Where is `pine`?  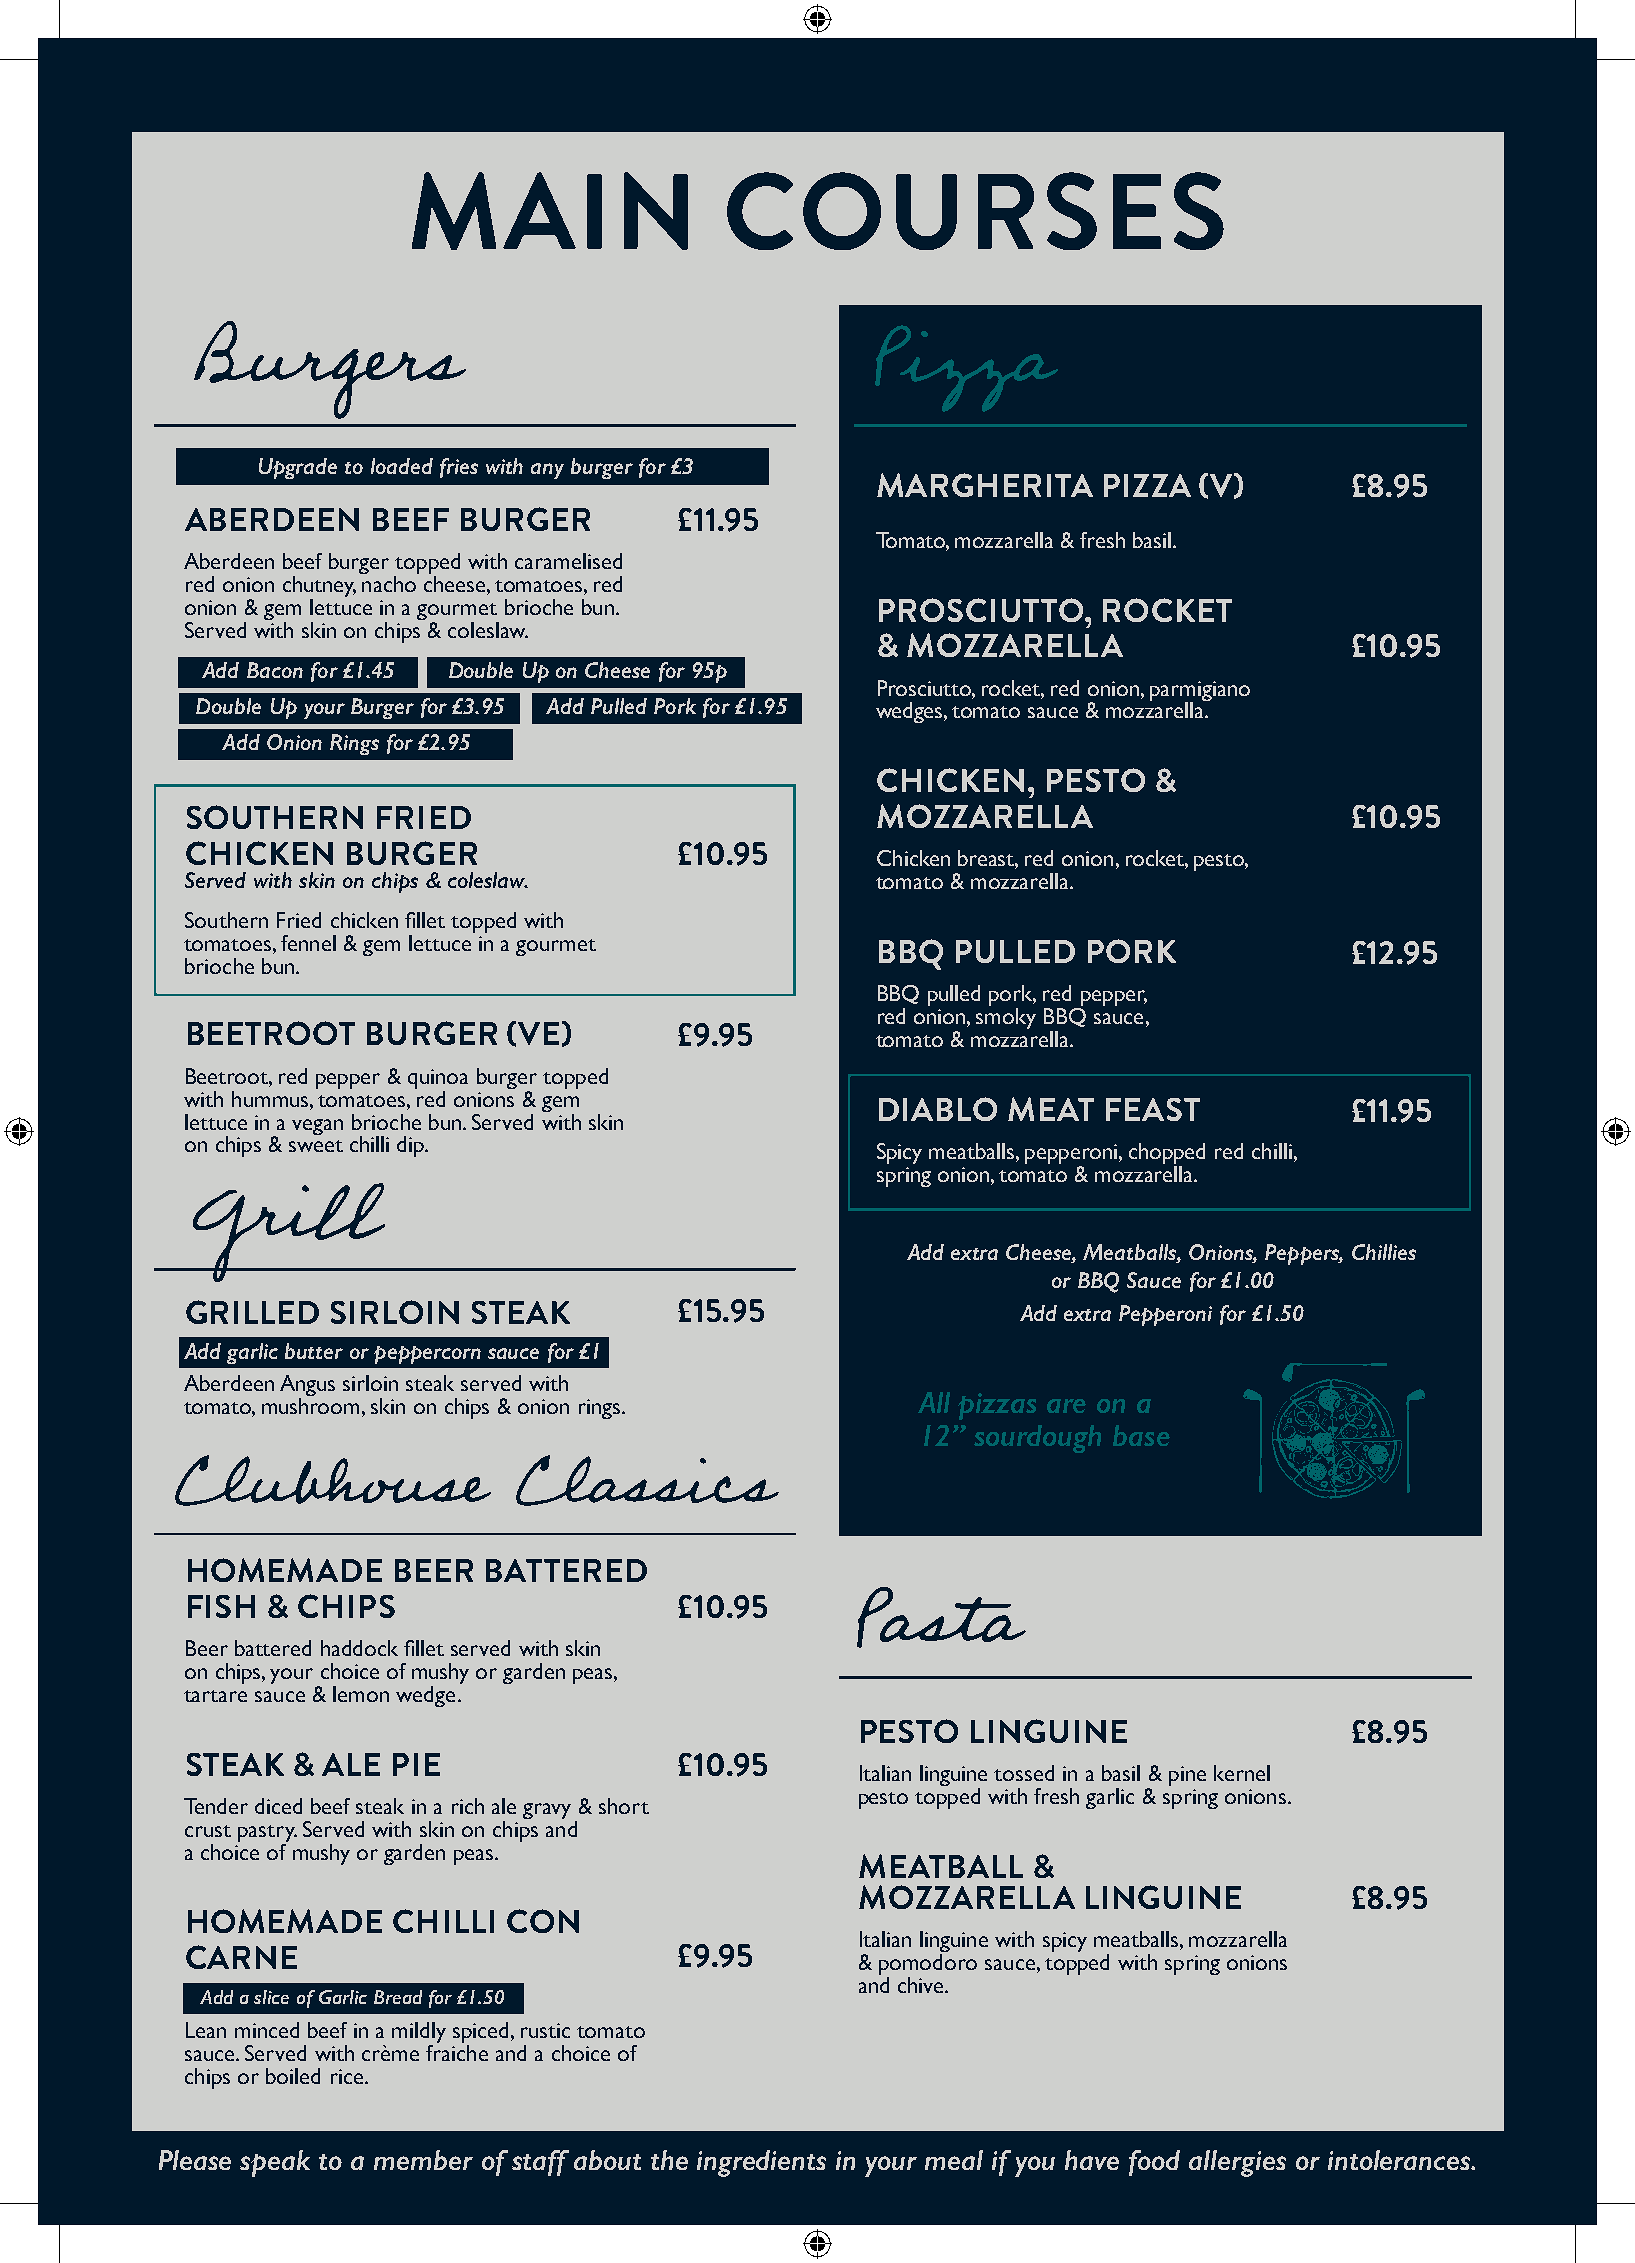
pine is located at coordinates (1187, 1776).
